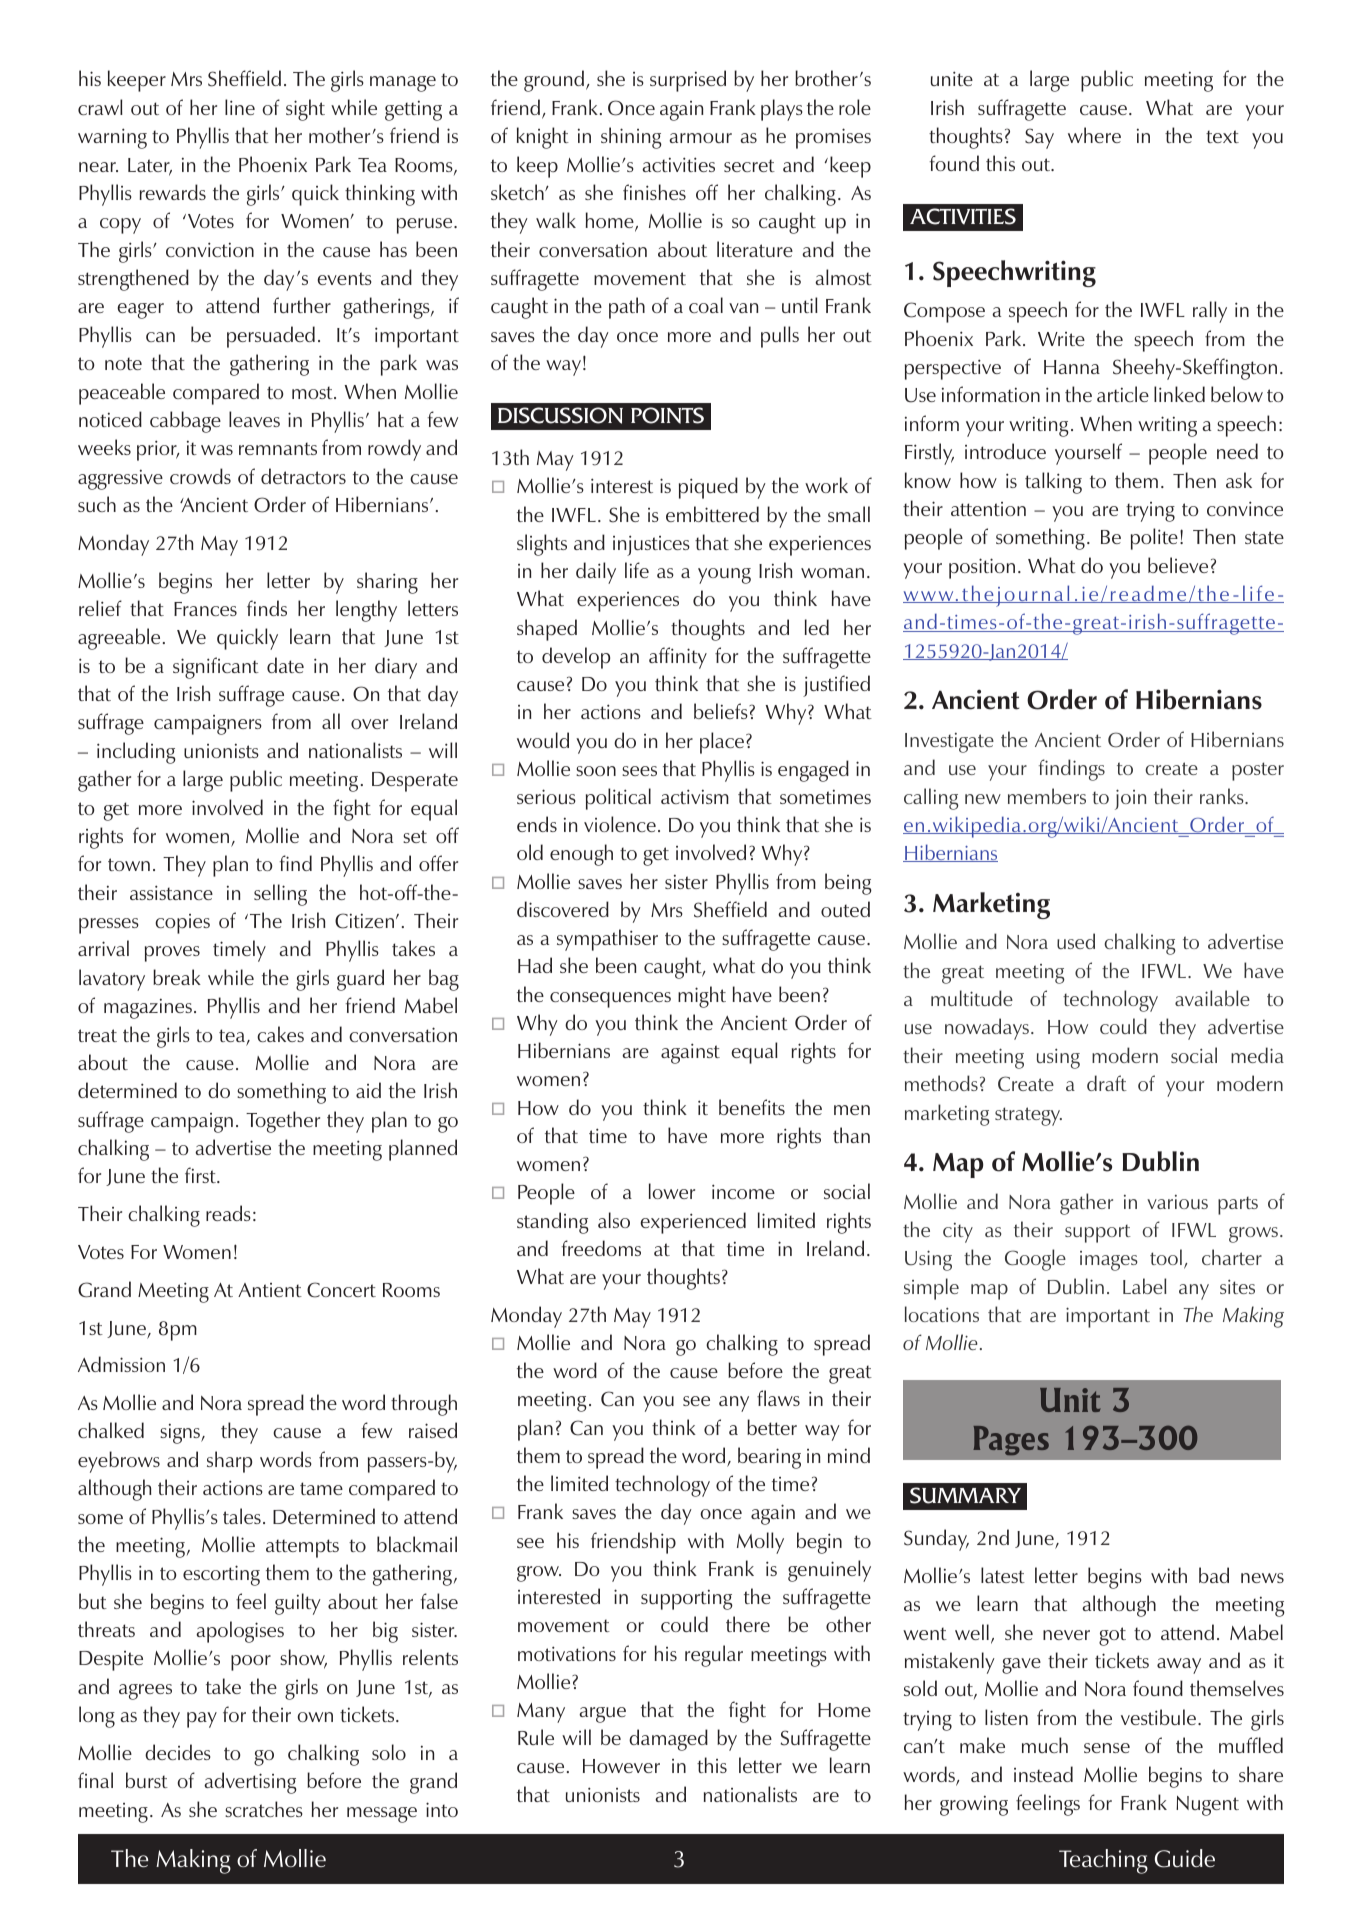 The image size is (1362, 1926). I want to click on line, so click(240, 107).
